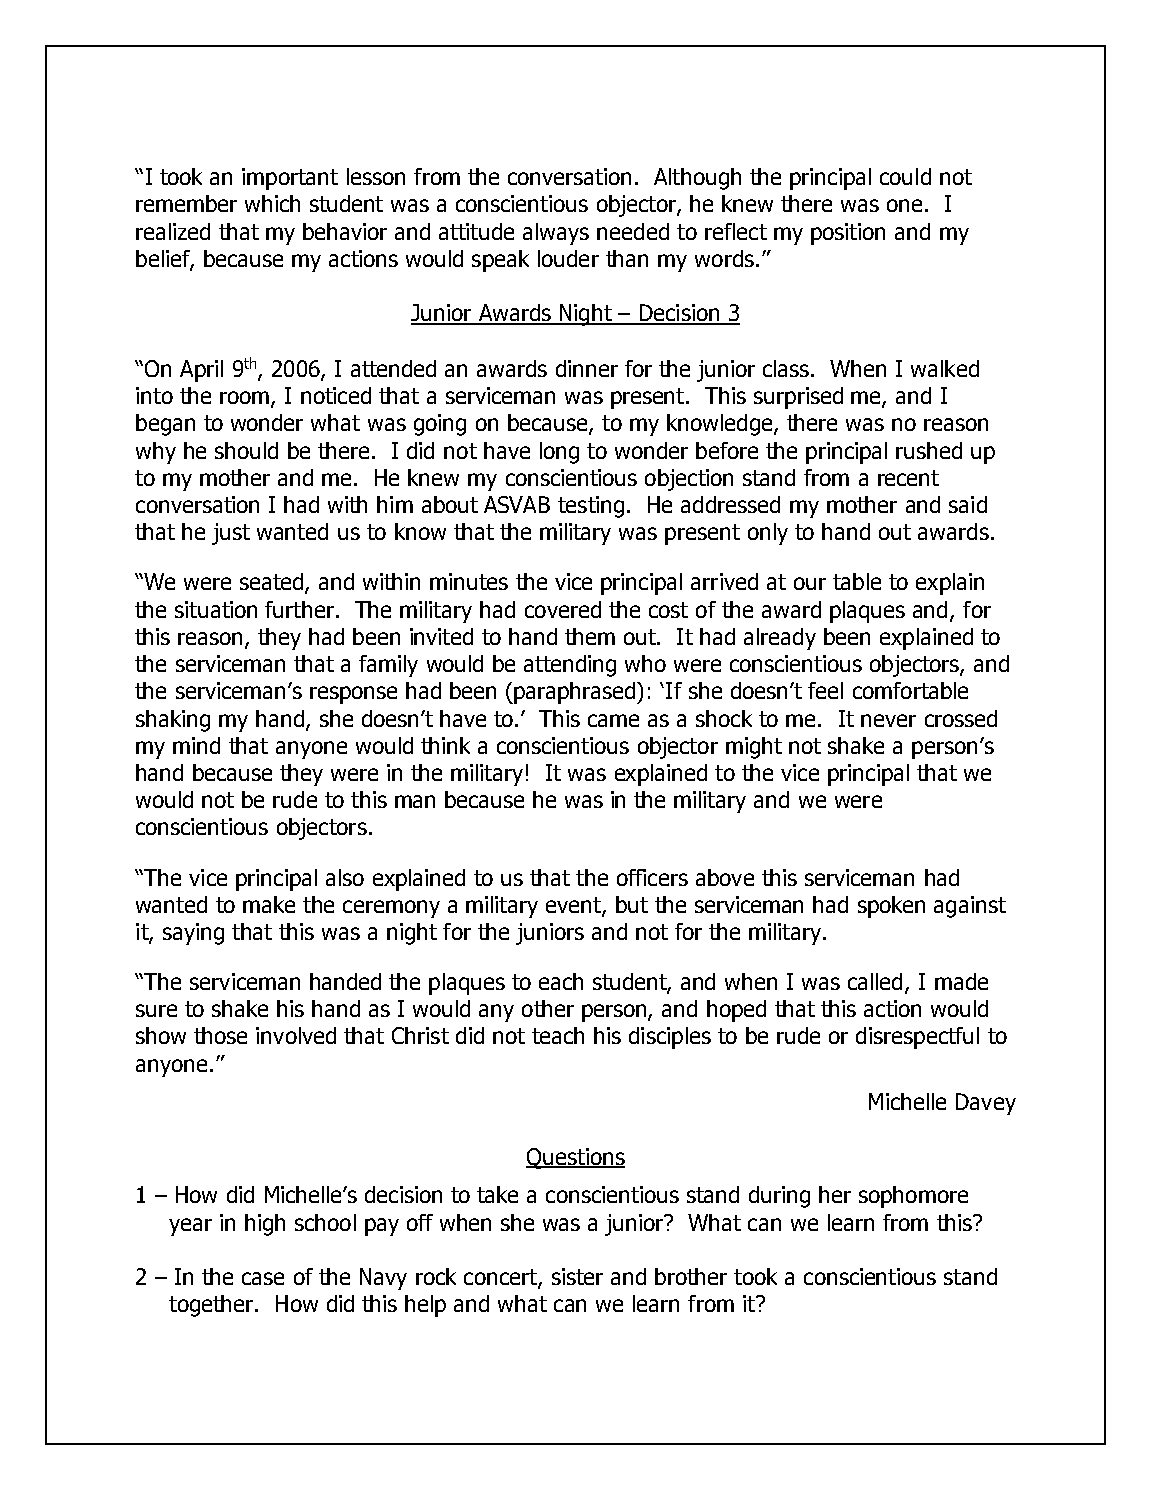  Describe the element at coordinates (590, 636) in the screenshot. I see `them` at that location.
